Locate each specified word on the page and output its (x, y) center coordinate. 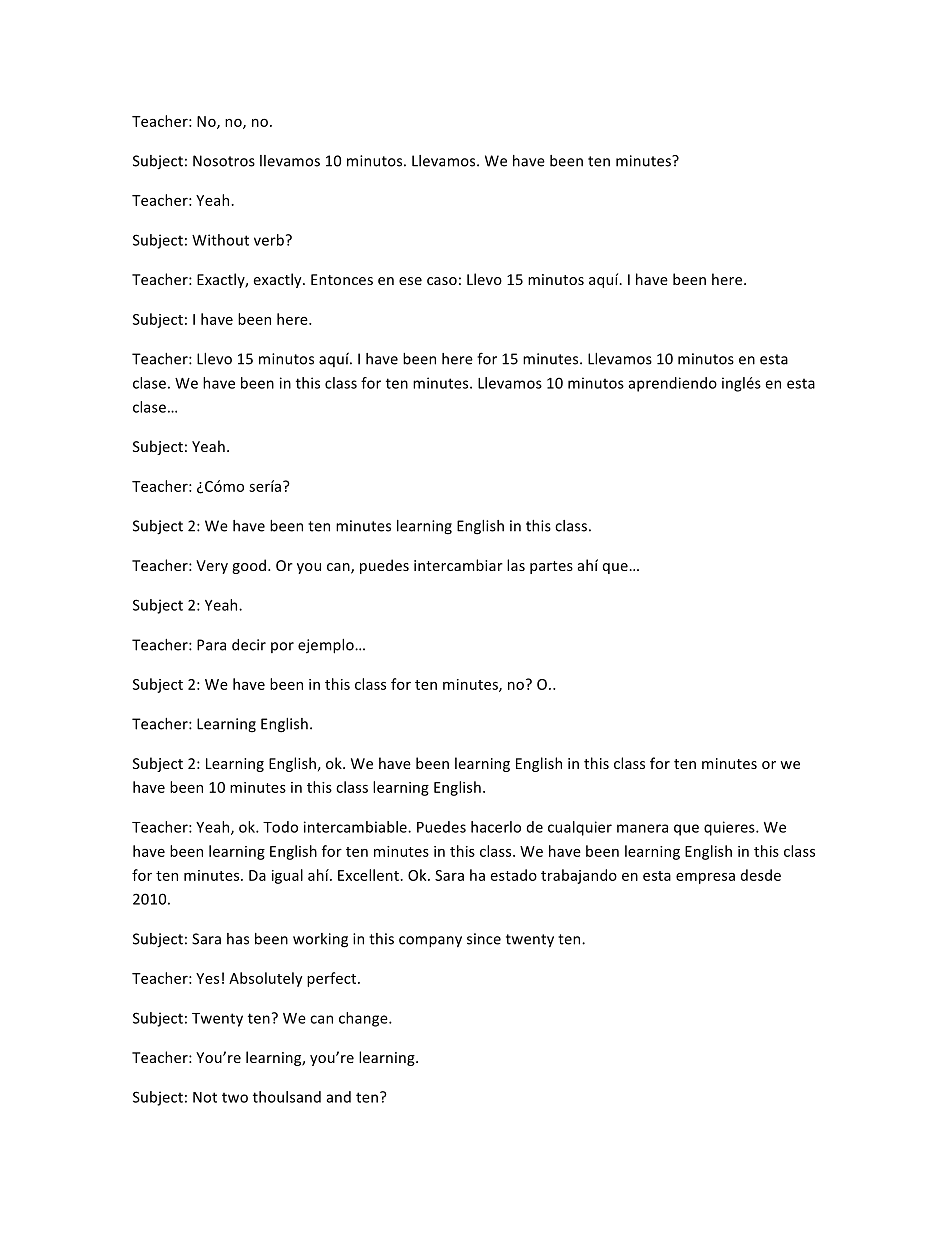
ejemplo (327, 646)
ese (410, 281)
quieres (730, 828)
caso (442, 281)
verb (269, 240)
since (484, 939)
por (282, 647)
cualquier (580, 828)
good (249, 566)
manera (642, 828)
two (235, 1097)
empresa (705, 878)
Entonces (342, 279)
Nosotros (224, 161)
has (238, 939)
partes (551, 567)
